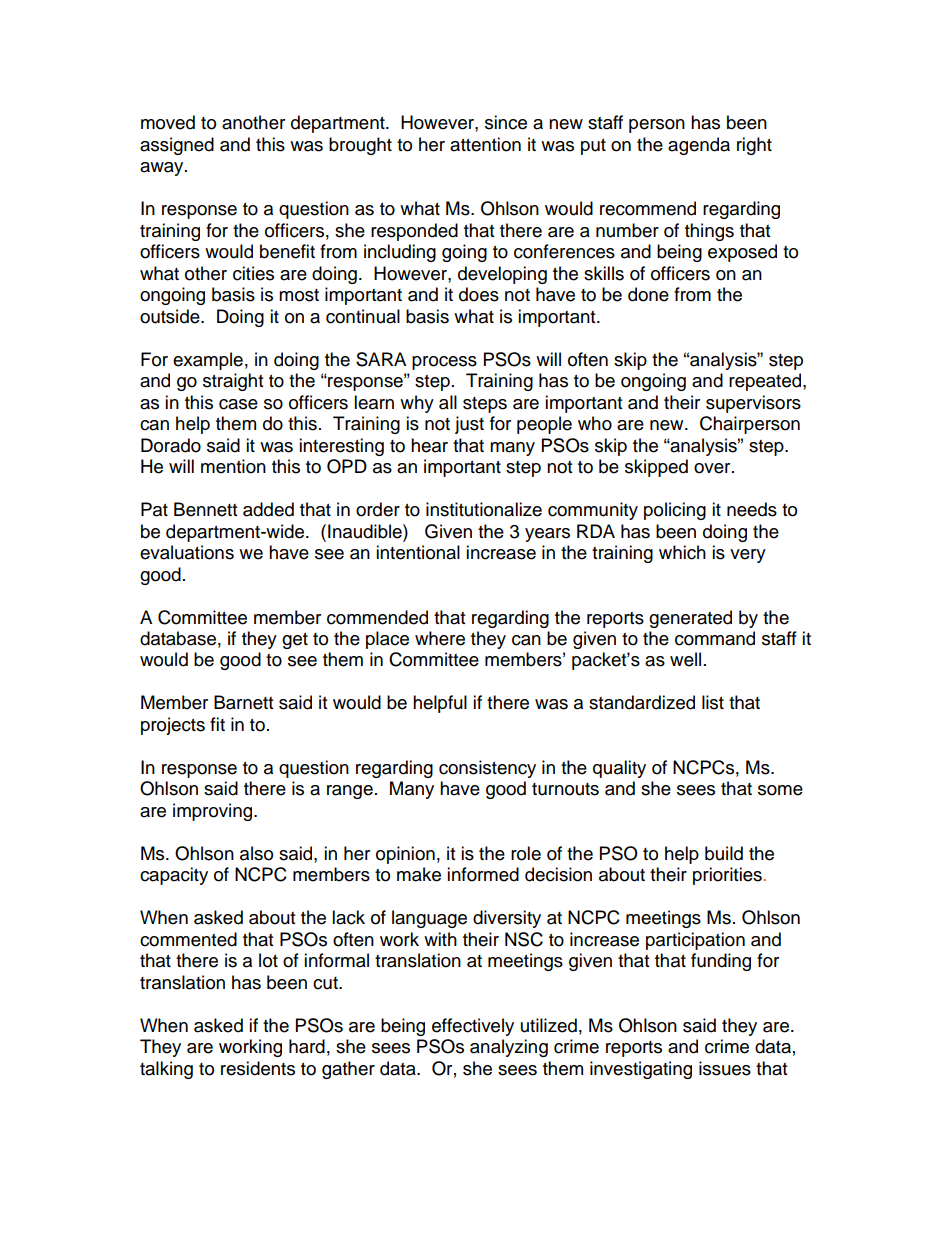 This screenshot has height=1233, width=952. Describe the element at coordinates (233, 466) in the screenshot. I see `mention` at that location.
